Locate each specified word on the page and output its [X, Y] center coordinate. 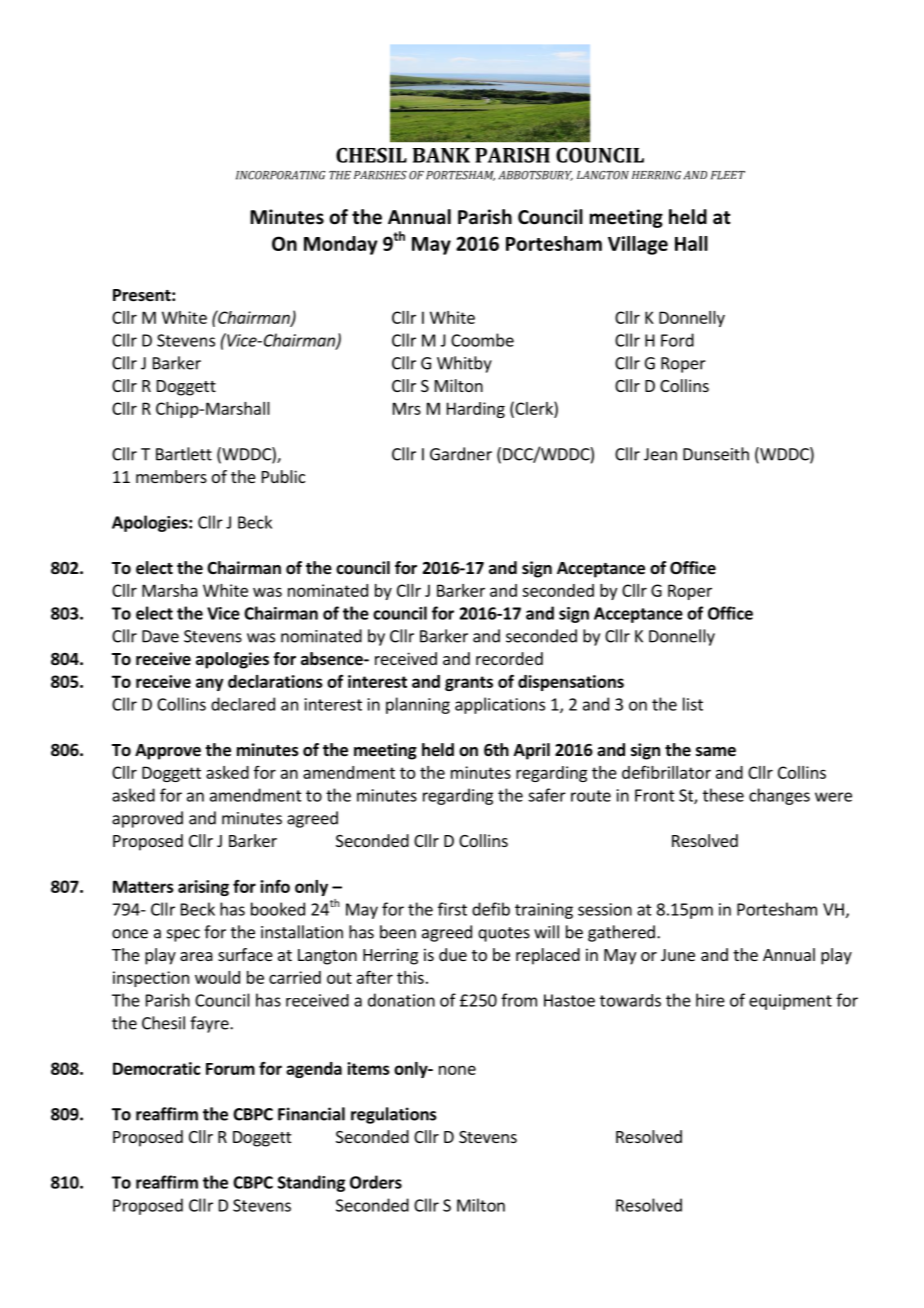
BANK [441, 155]
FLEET [728, 175]
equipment [790, 1002]
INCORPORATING [280, 175]
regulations [394, 1115]
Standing [311, 1183]
